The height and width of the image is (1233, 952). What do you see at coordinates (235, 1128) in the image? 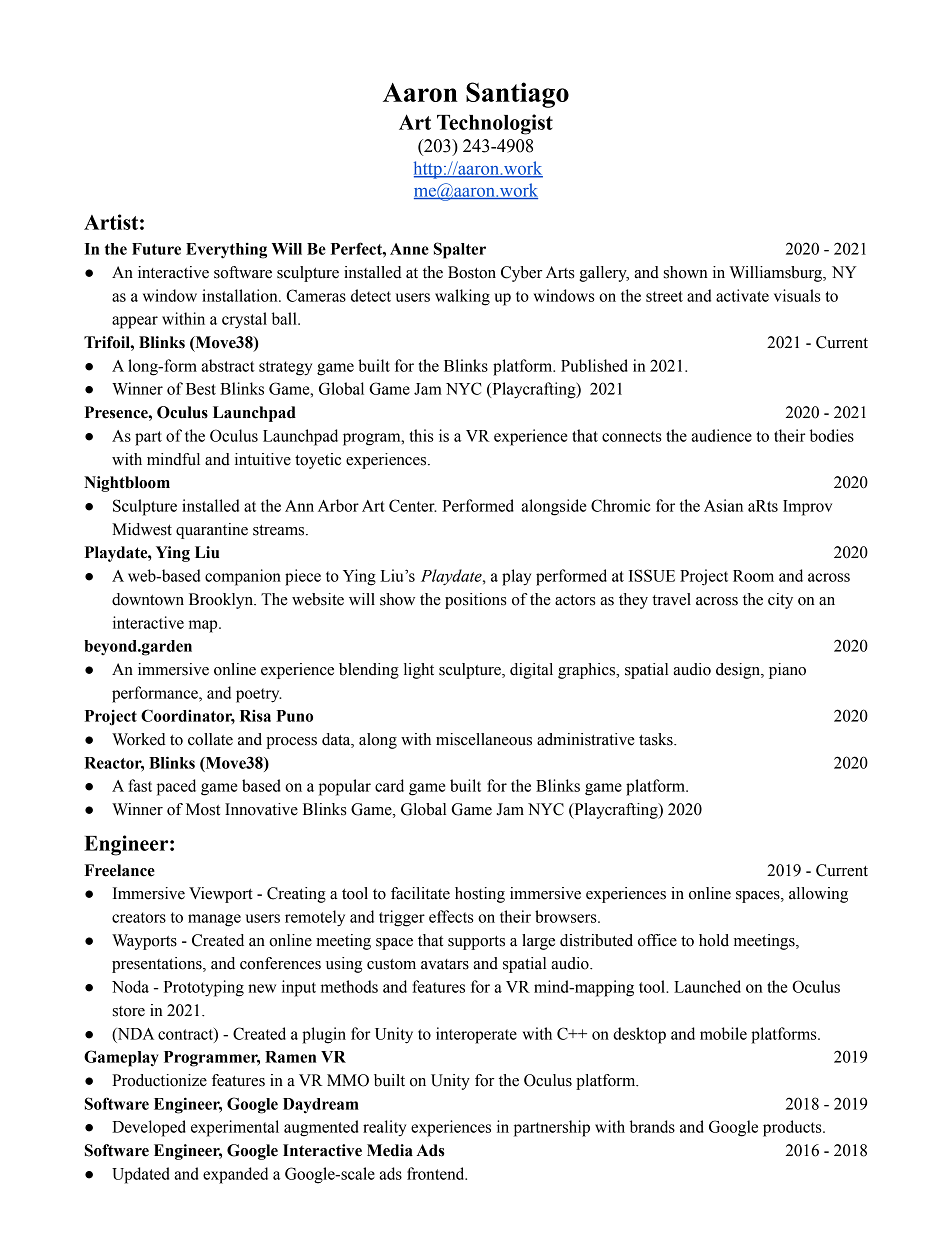
I see `experimental` at bounding box center [235, 1128].
